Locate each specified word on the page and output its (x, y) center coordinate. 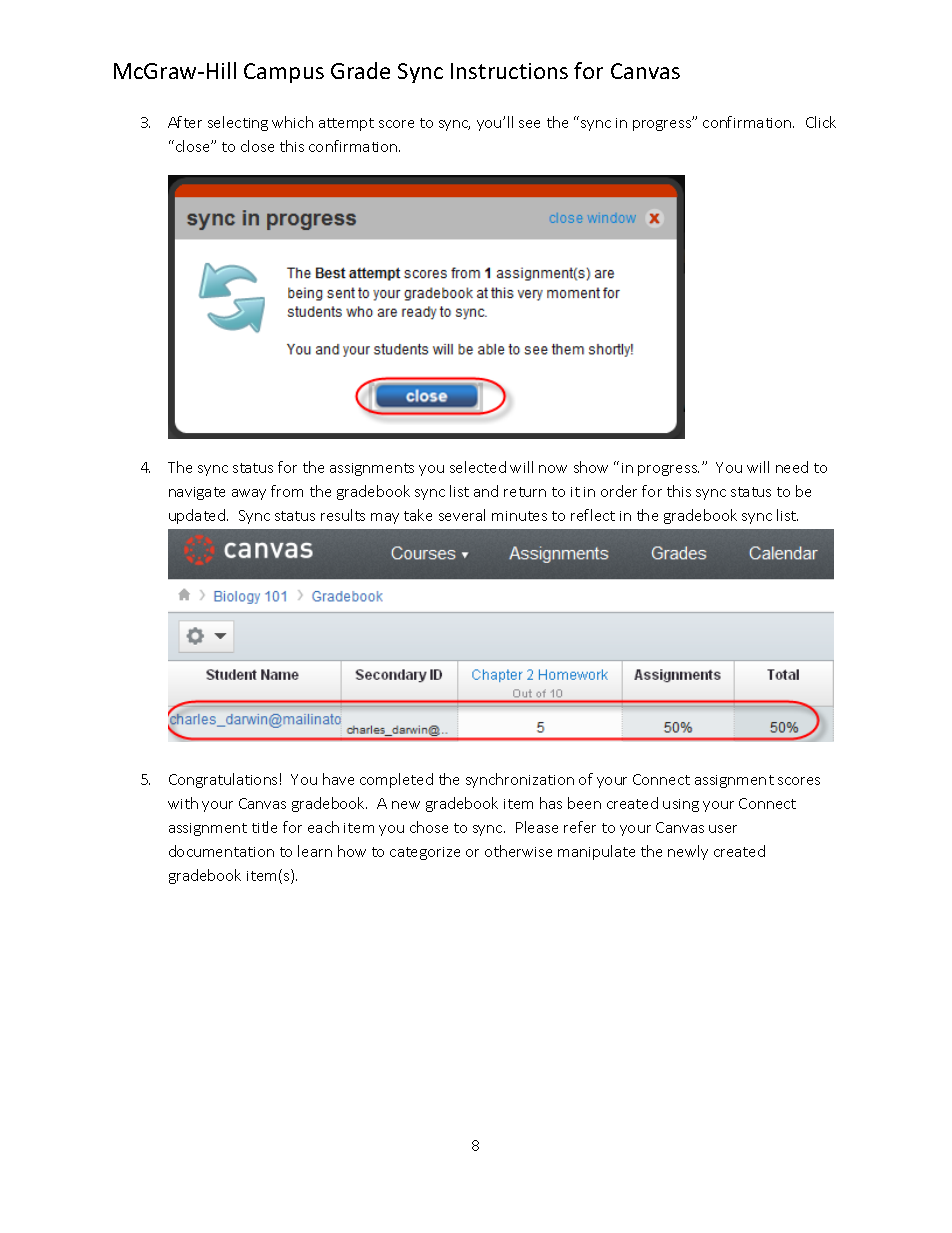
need (792, 467)
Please (537, 827)
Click (821, 122)
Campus (284, 73)
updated (198, 516)
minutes (519, 516)
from (287, 491)
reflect (593, 515)
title (264, 827)
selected (478, 467)
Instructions (509, 71)
